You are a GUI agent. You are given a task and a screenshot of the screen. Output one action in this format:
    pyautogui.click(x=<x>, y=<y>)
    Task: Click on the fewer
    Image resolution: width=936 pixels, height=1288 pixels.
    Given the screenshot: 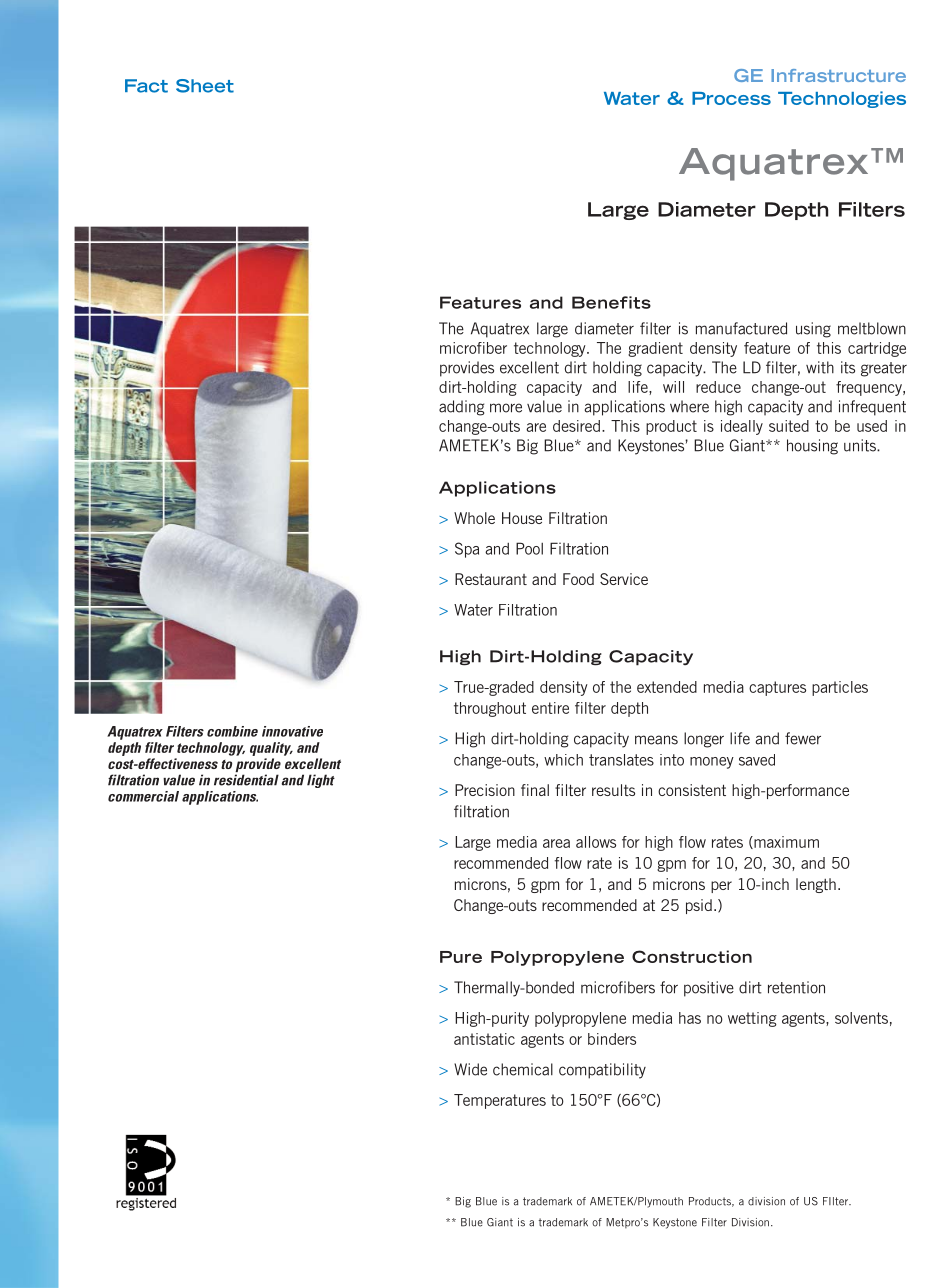 What is the action you would take?
    pyautogui.click(x=803, y=738)
